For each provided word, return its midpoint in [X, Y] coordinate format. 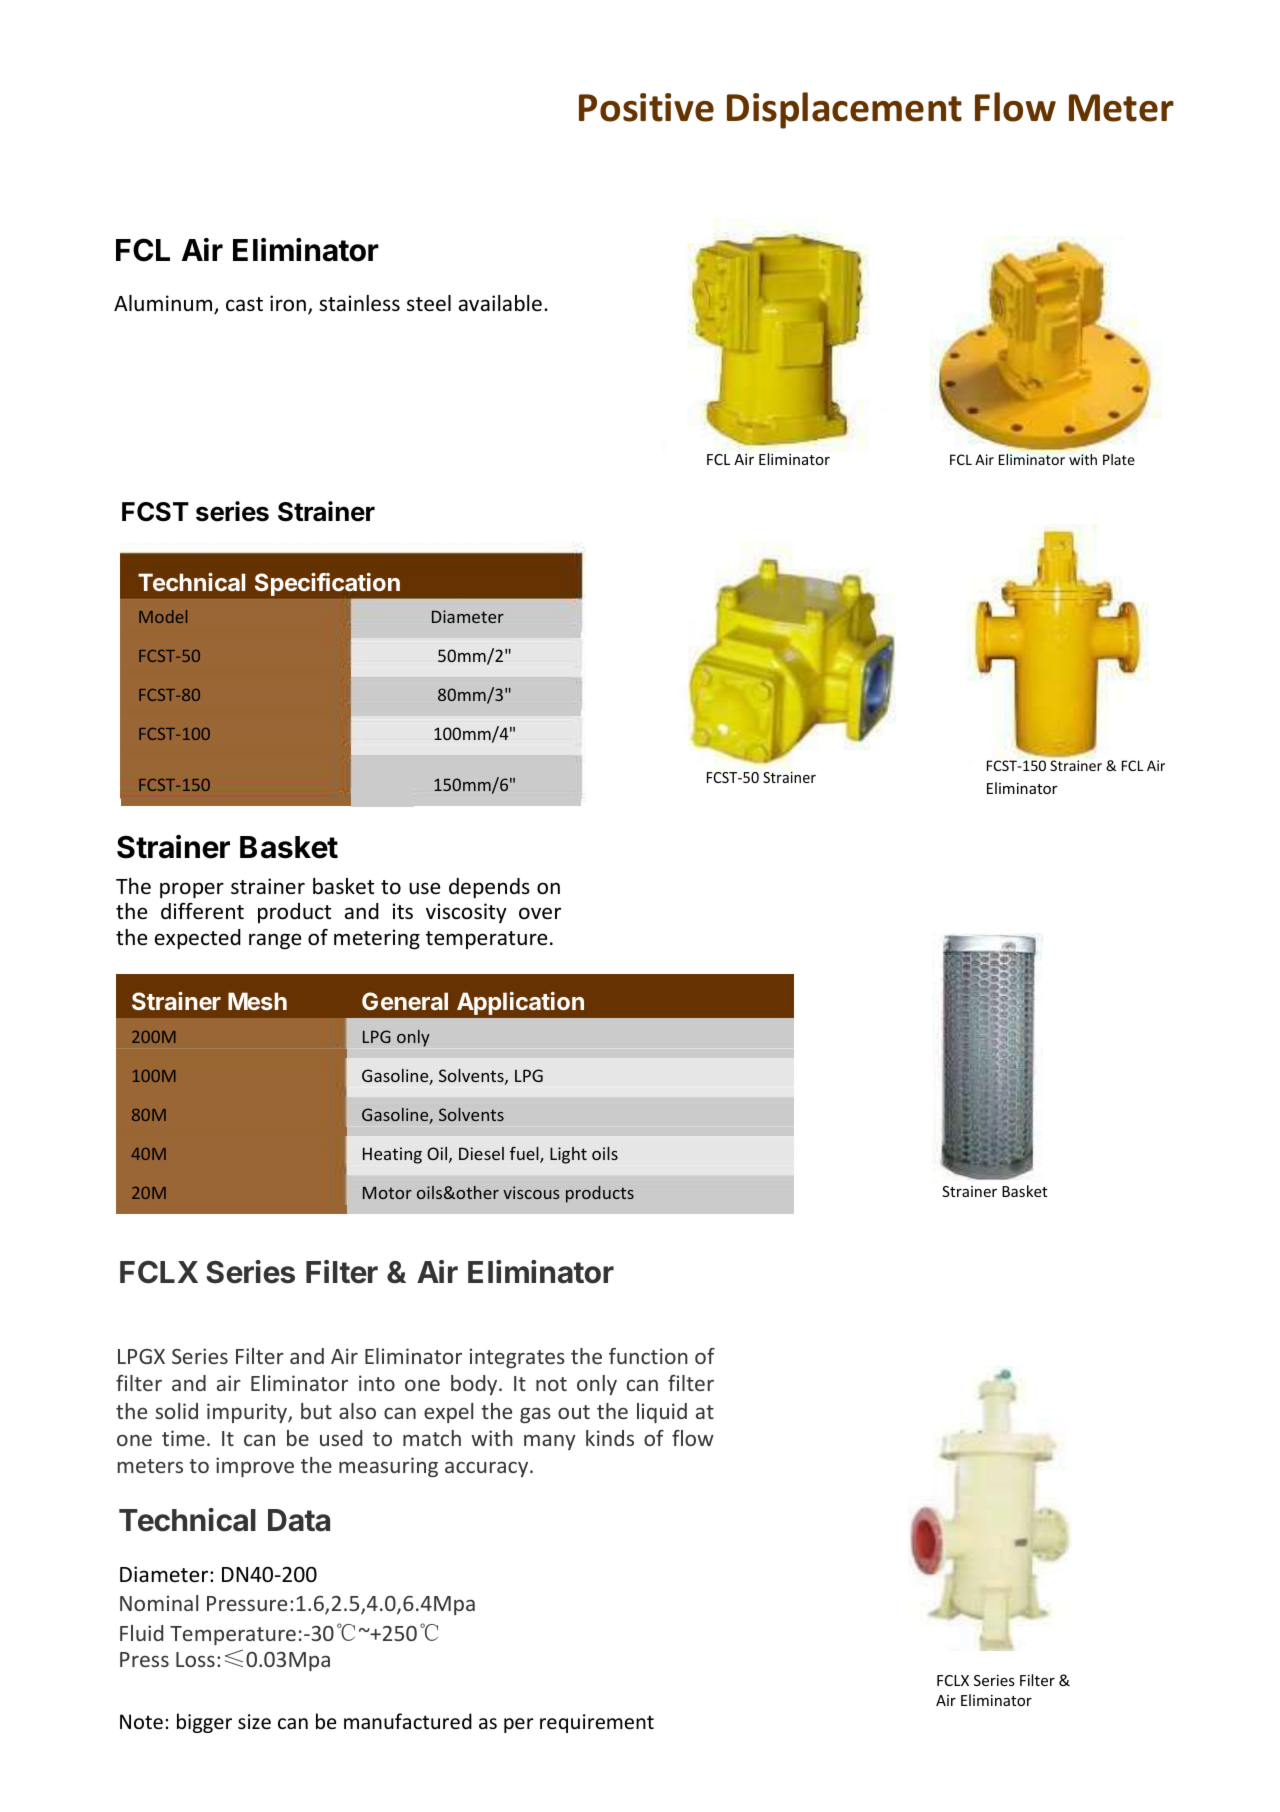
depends [489, 888]
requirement [597, 1723]
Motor [387, 1193]
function [648, 1356]
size [254, 1722]
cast [244, 304]
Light [568, 1155]
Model [163, 616]
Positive [646, 107]
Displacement [844, 110]
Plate [1119, 459]
